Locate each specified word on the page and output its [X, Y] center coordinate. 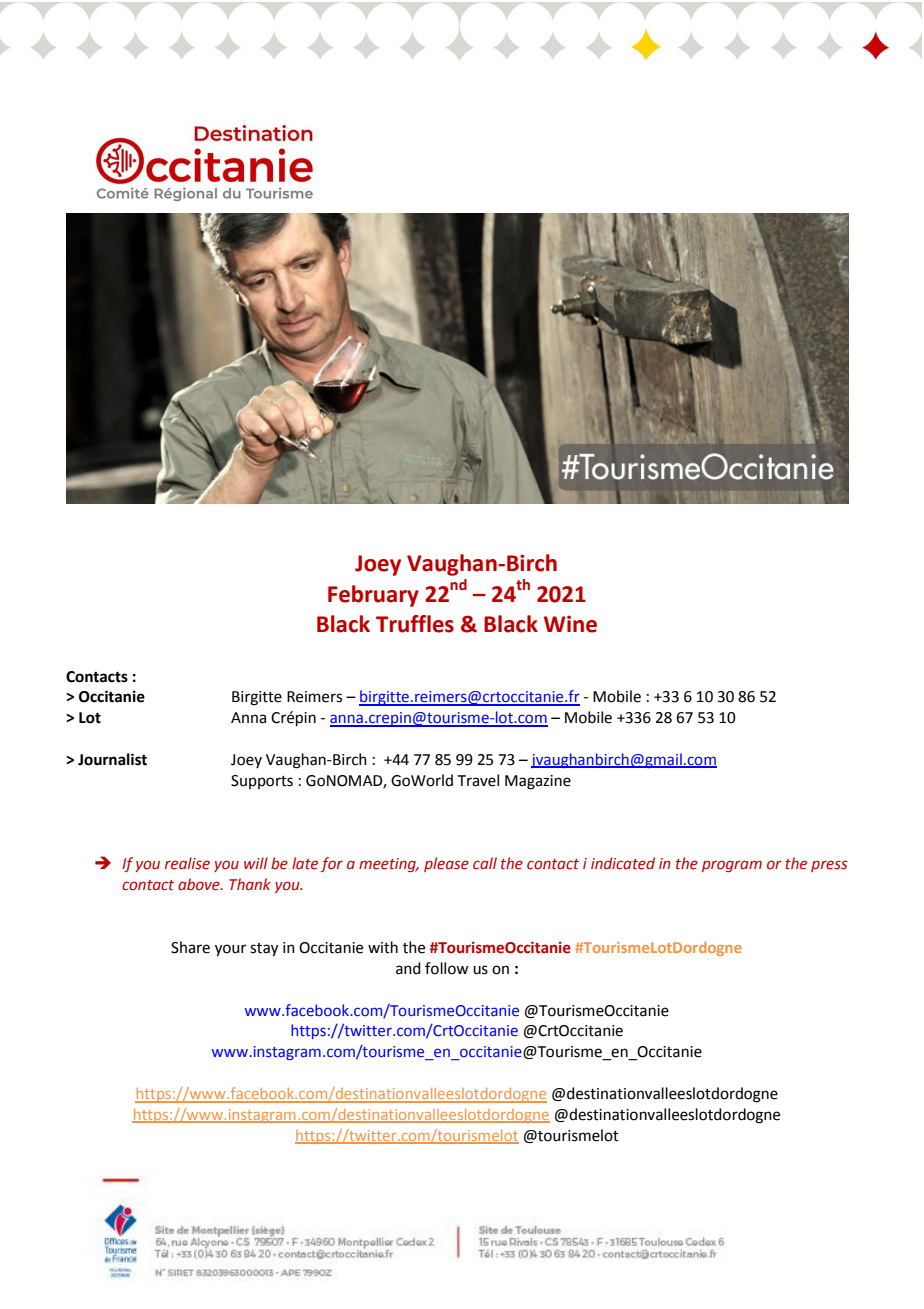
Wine [570, 624]
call [485, 863]
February [373, 596]
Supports [262, 782]
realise [187, 863]
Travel [478, 780]
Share [190, 947]
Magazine [538, 782]
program [732, 866]
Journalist [112, 759]
